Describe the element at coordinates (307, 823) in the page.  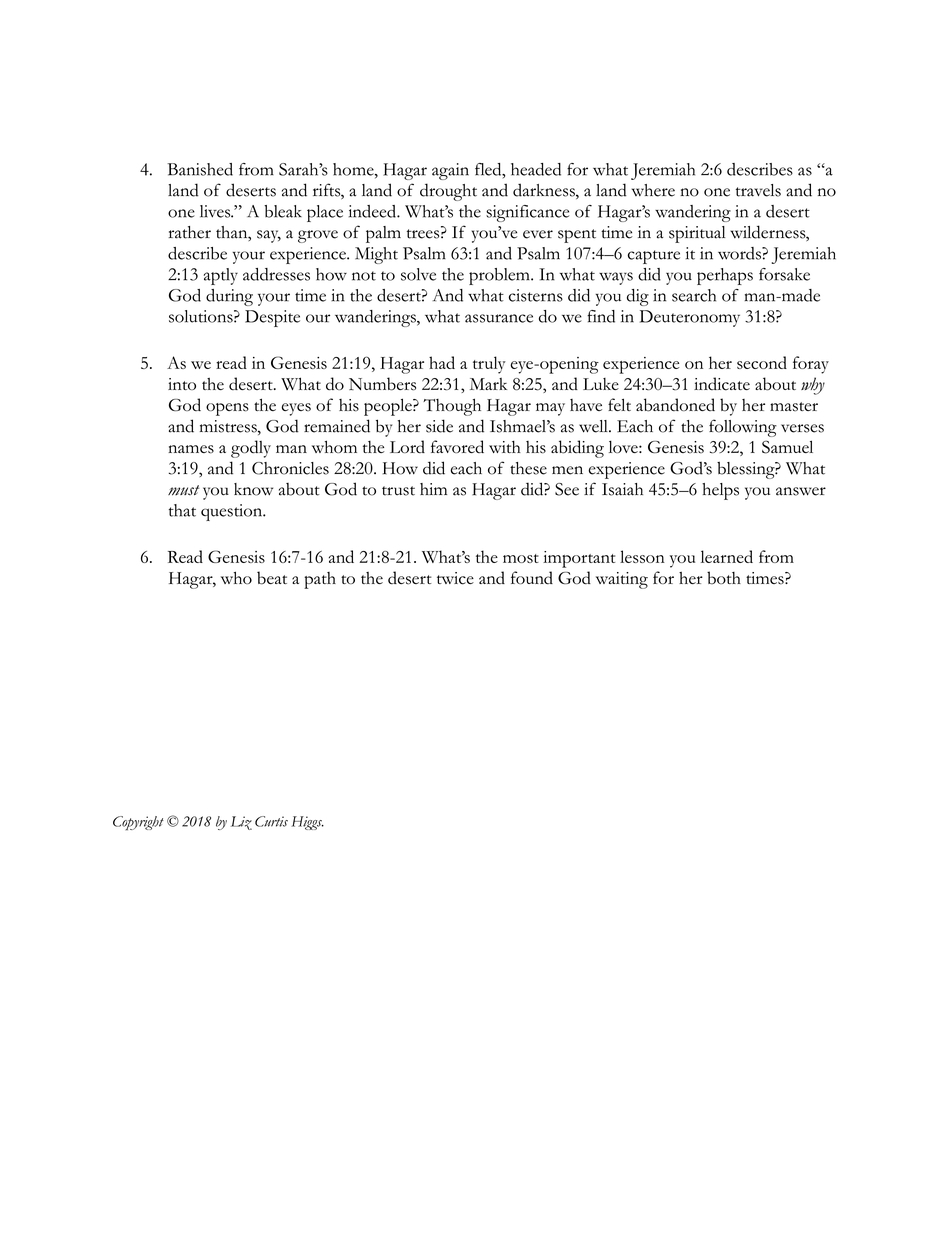
I see `Higgs` at that location.
